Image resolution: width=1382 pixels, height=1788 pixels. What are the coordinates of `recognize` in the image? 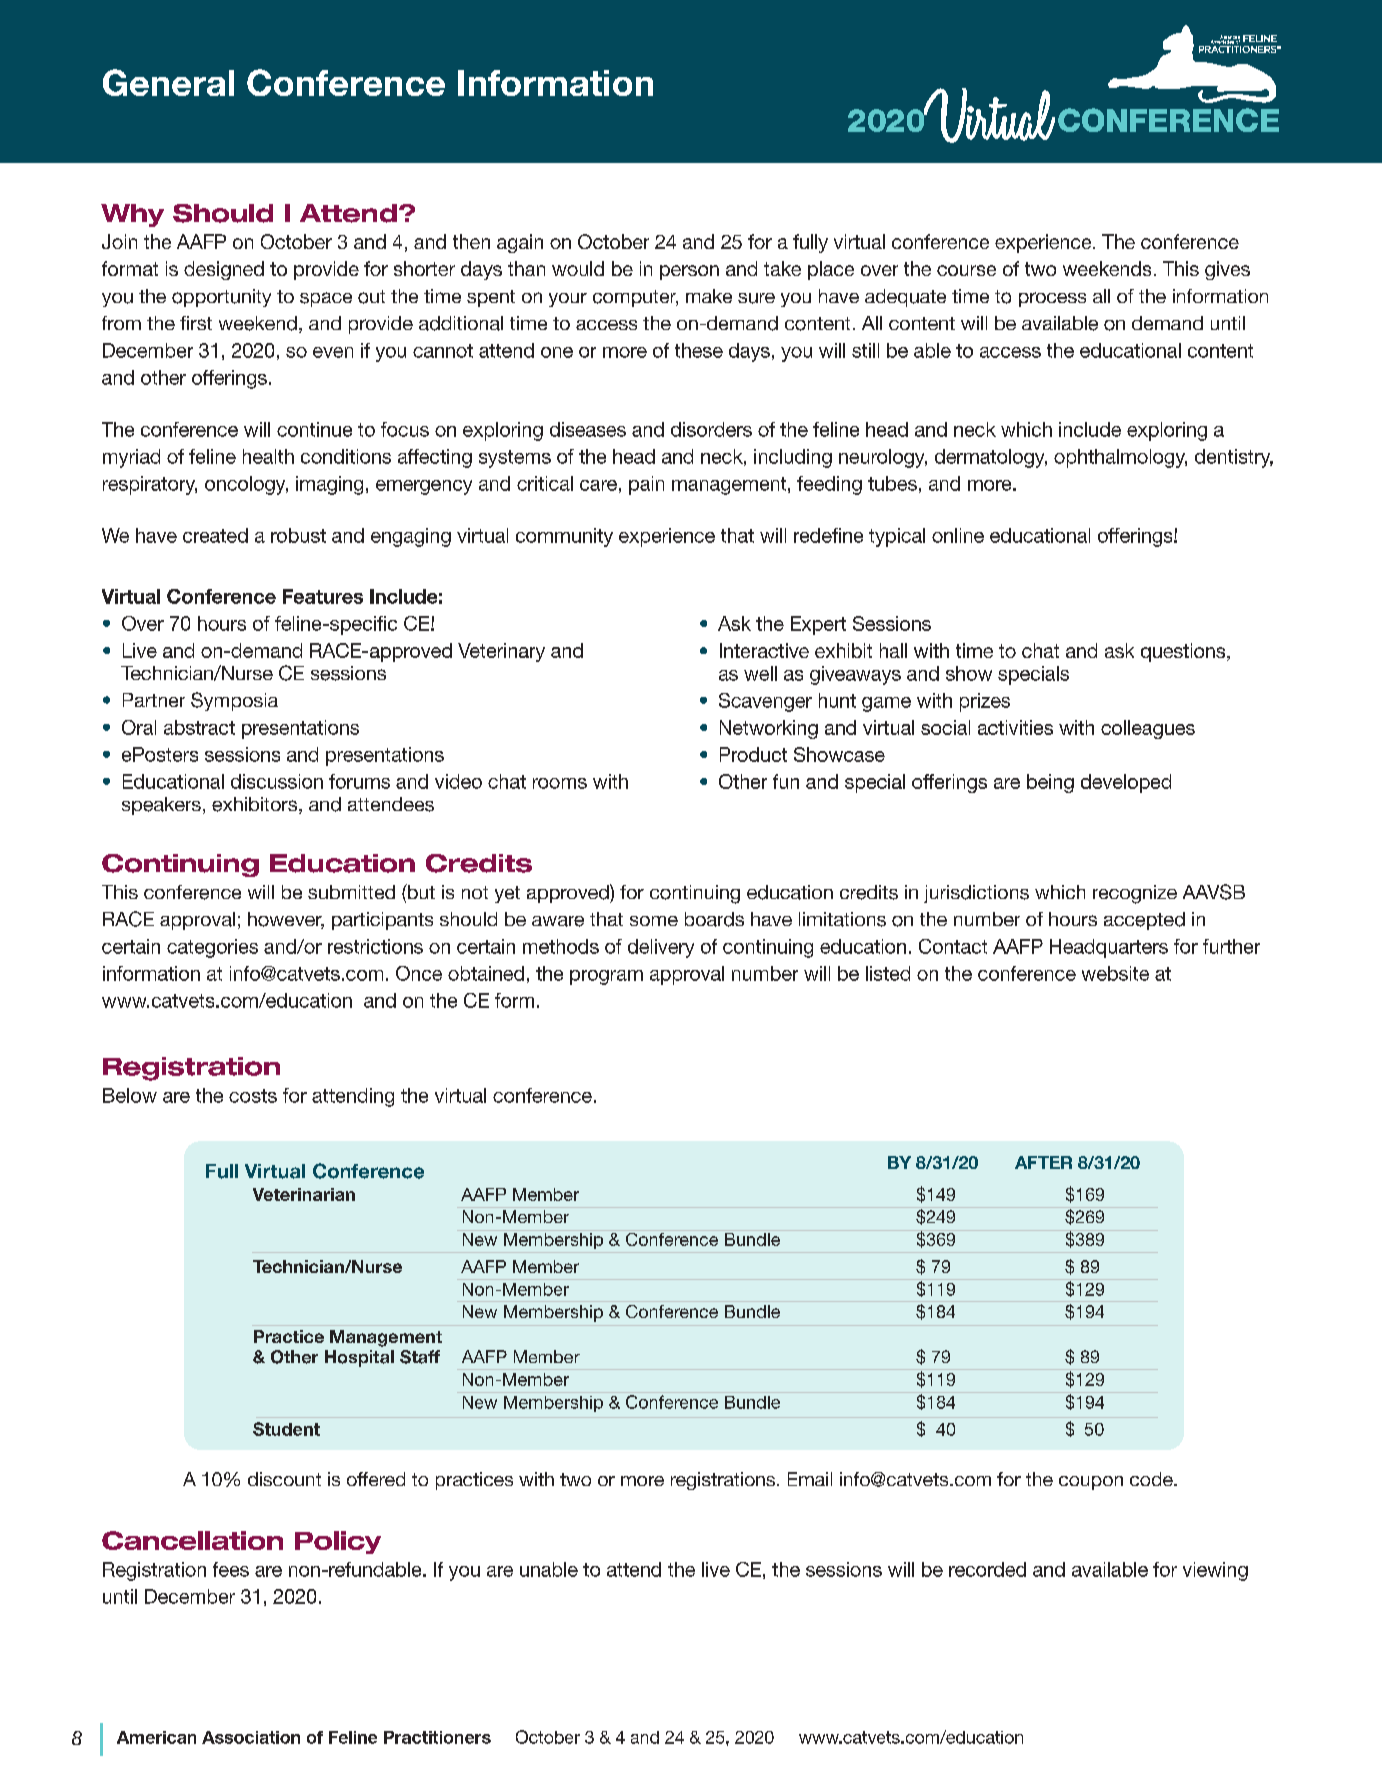 It's located at (1135, 894).
